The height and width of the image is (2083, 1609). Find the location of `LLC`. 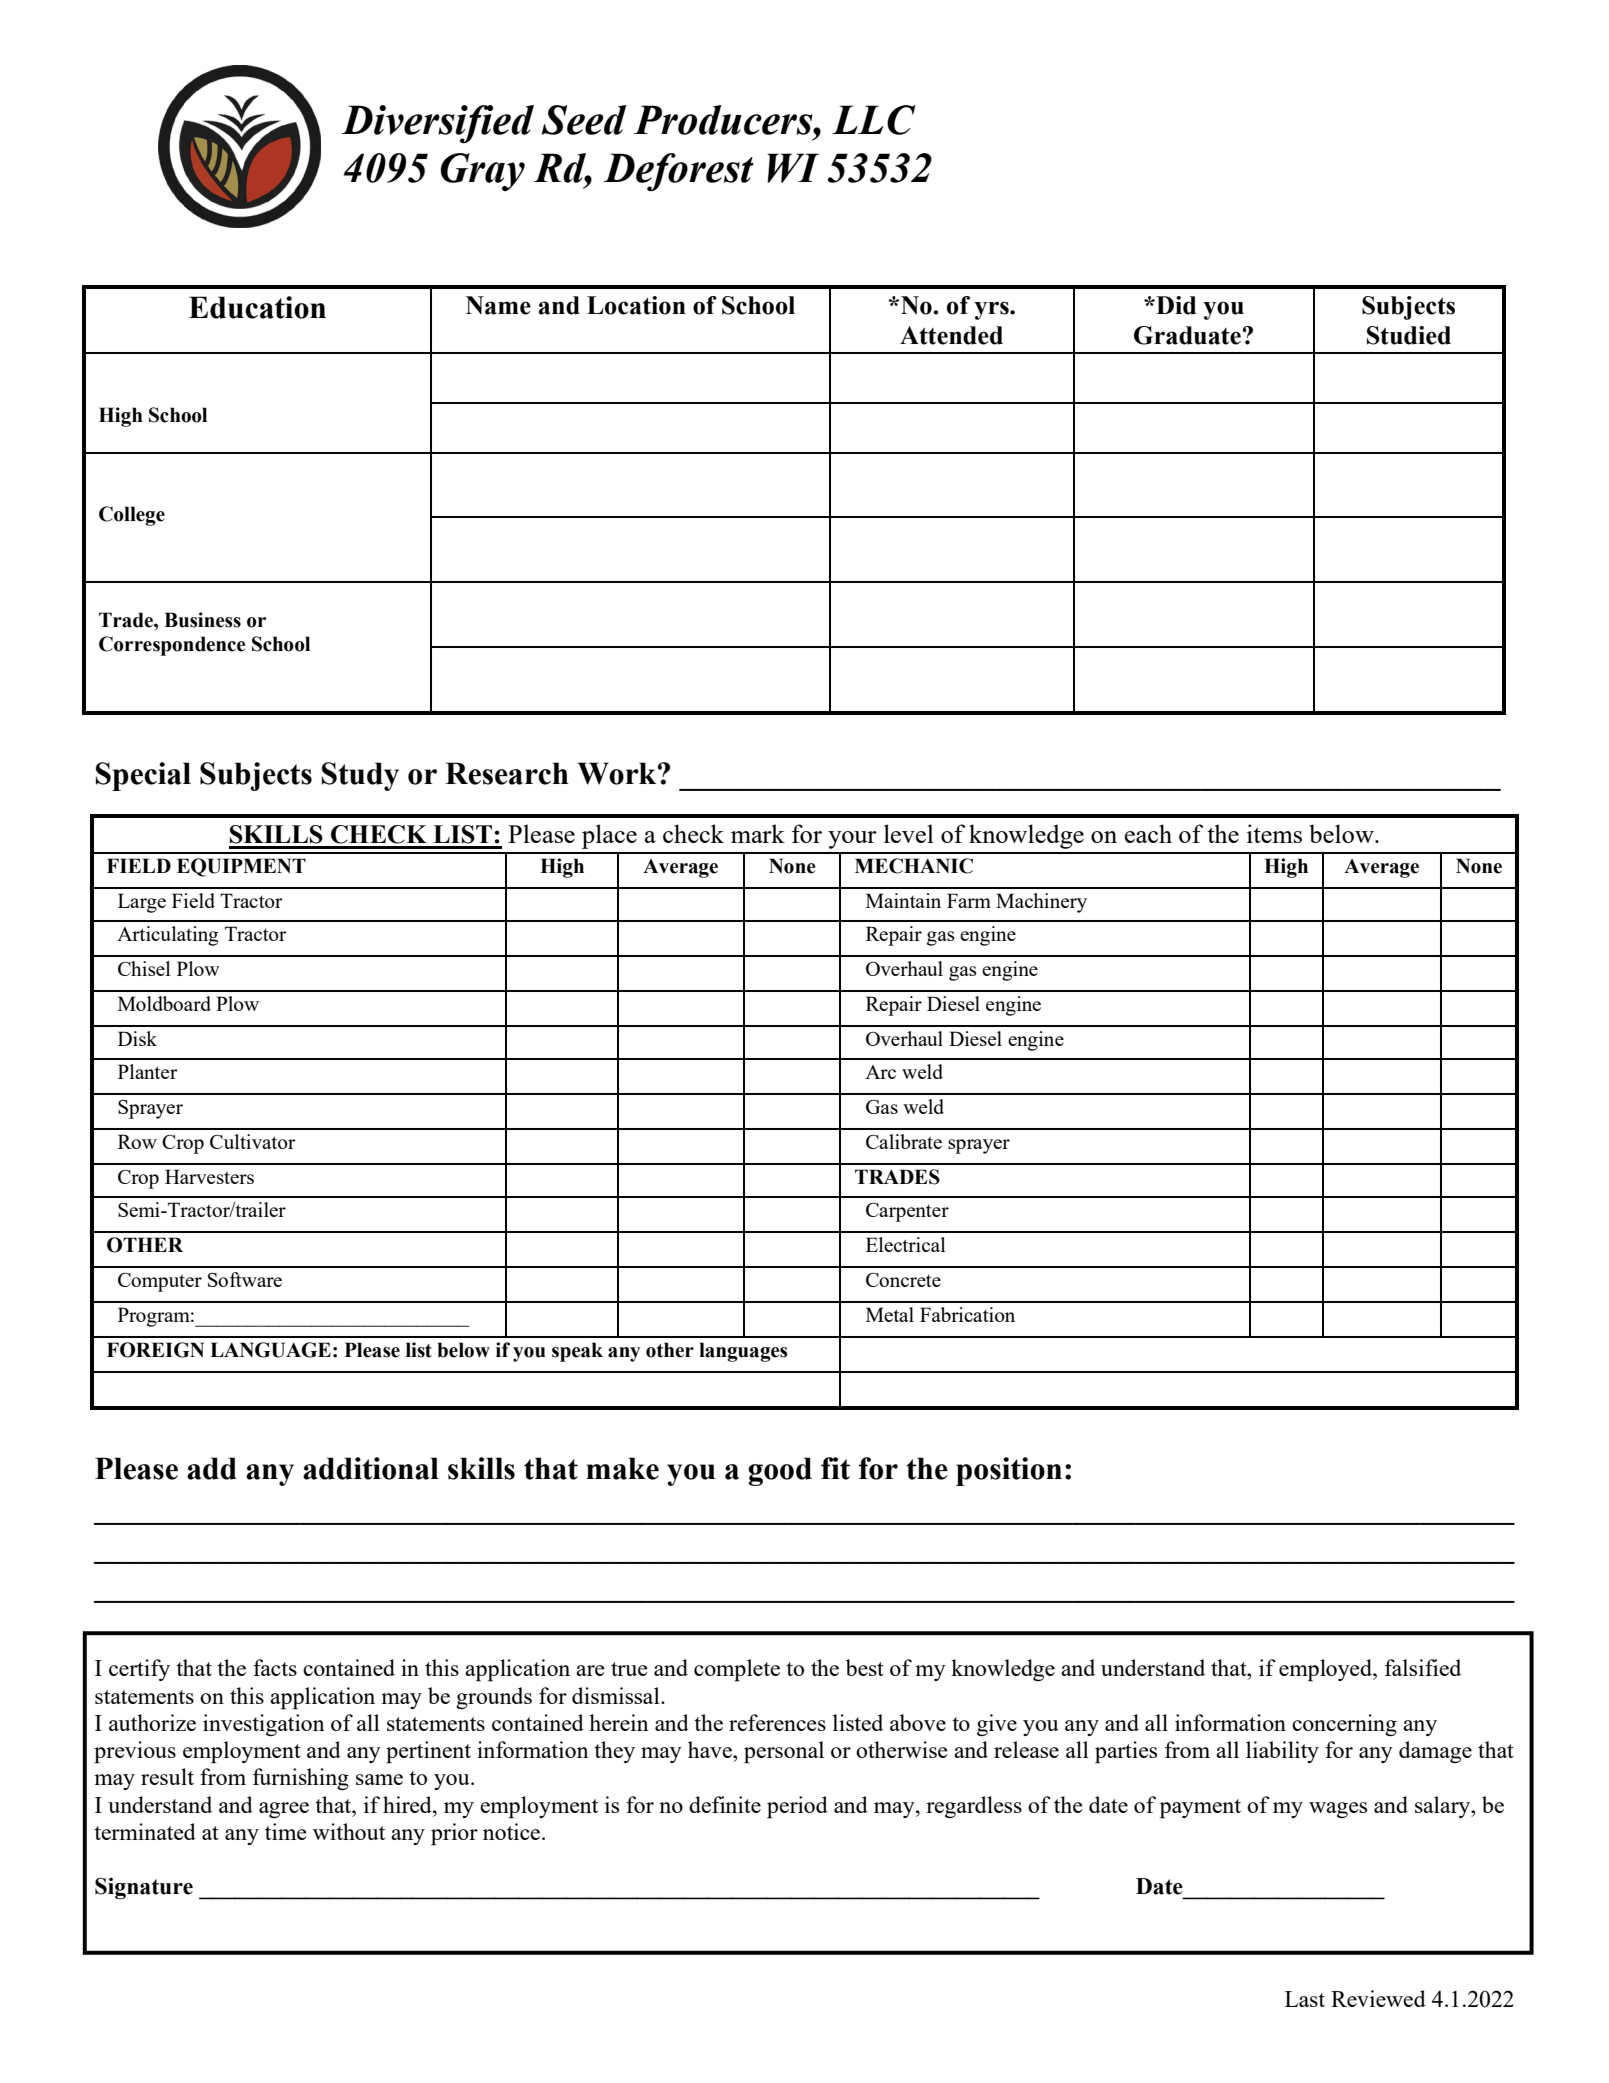

LLC is located at coordinates (874, 120).
